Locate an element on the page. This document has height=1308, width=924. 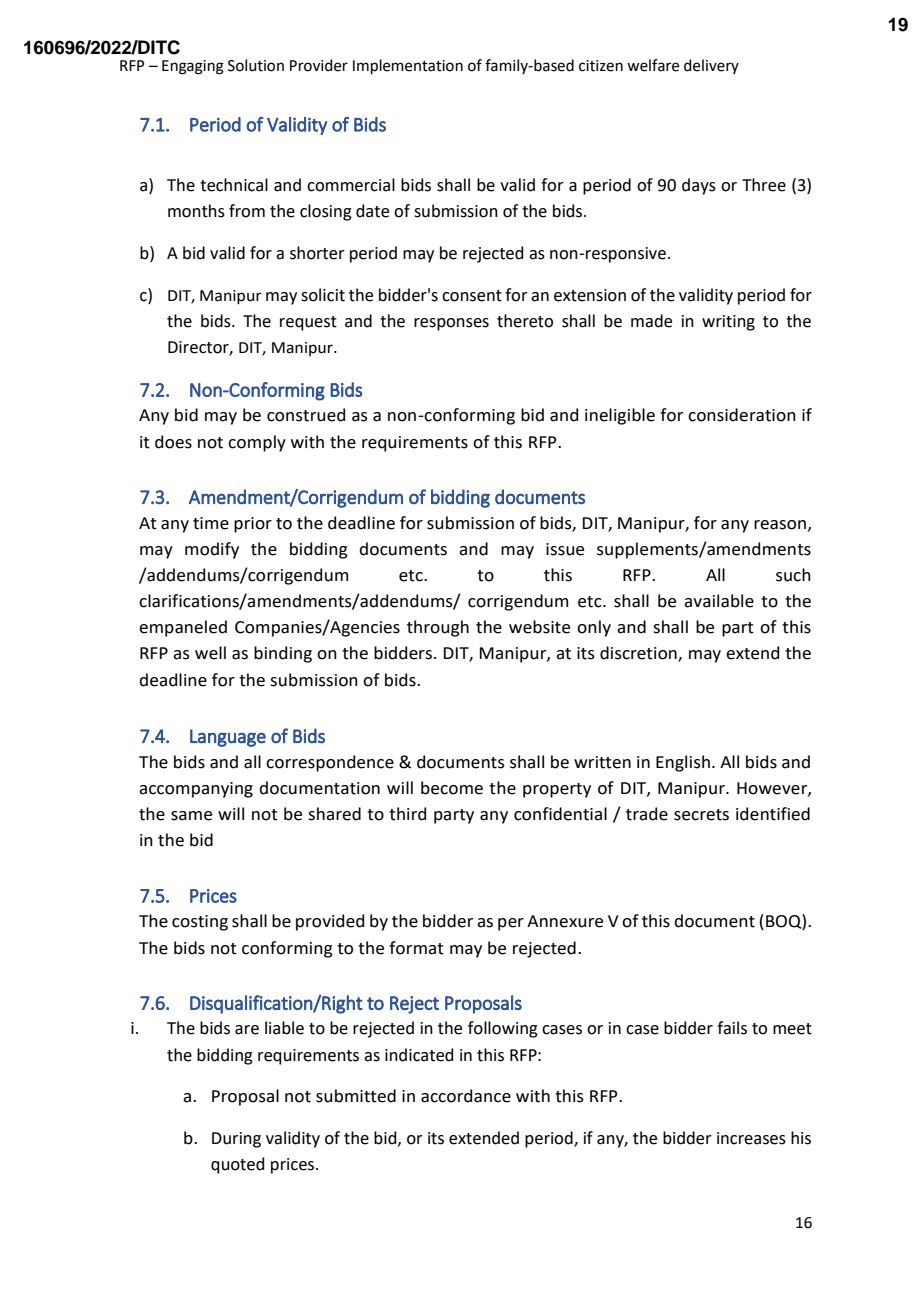
accordance is located at coordinates (466, 1096).
